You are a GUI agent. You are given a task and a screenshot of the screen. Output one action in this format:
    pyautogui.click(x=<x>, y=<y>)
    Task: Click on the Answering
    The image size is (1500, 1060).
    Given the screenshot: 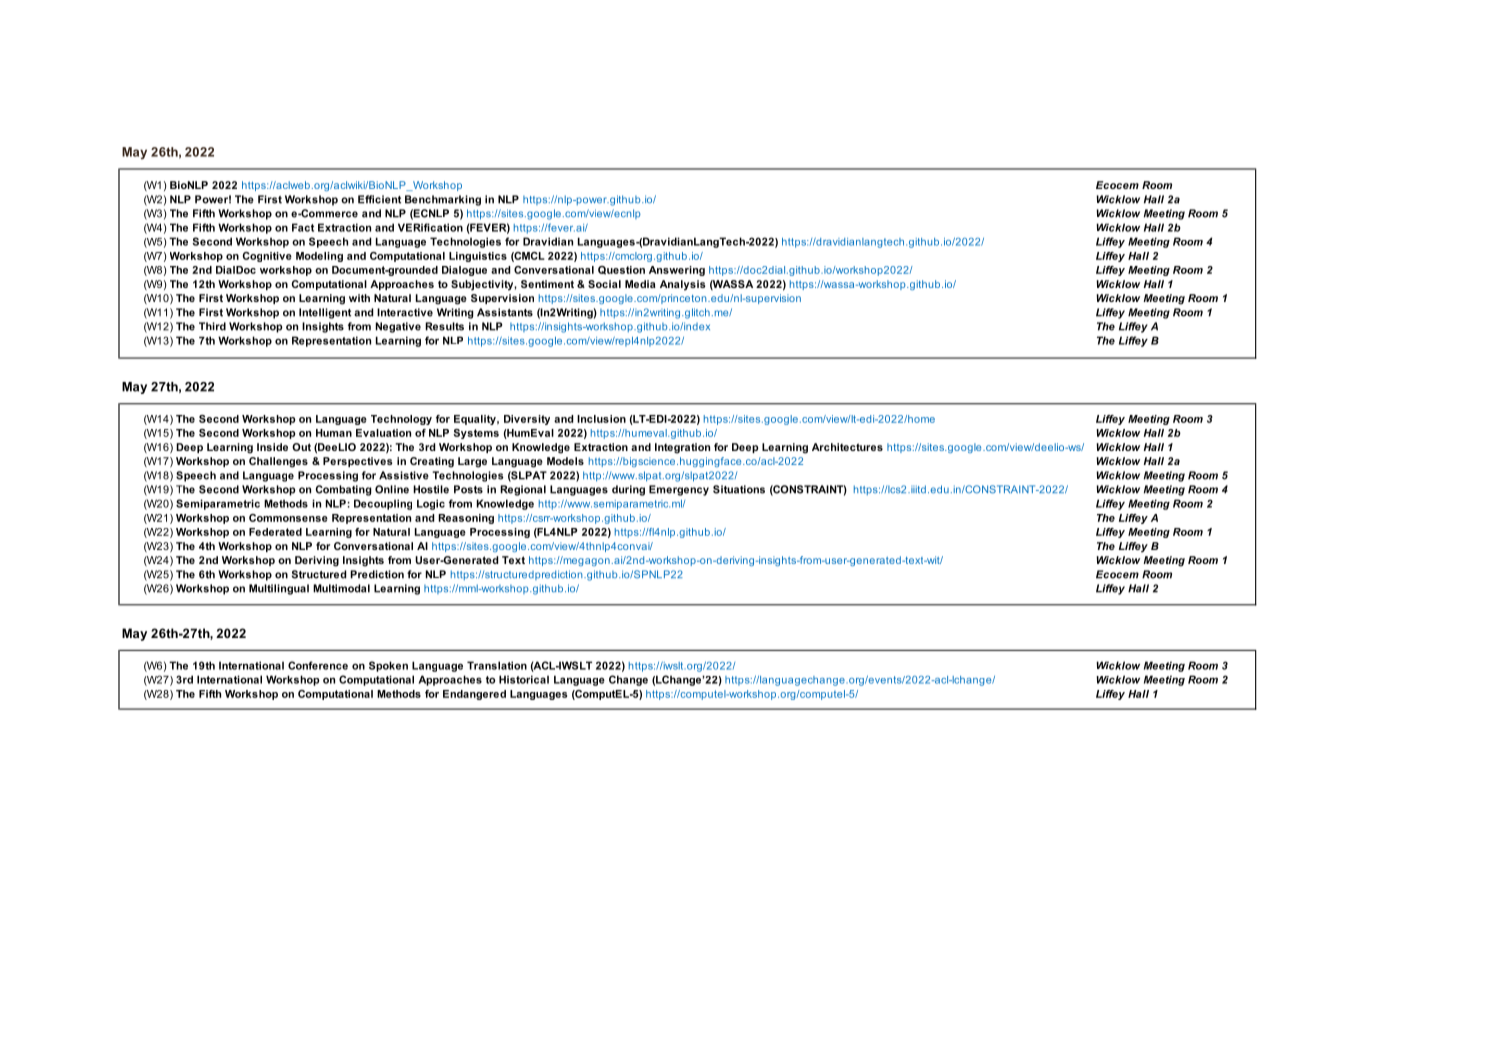 What is the action you would take?
    pyautogui.click(x=677, y=271)
